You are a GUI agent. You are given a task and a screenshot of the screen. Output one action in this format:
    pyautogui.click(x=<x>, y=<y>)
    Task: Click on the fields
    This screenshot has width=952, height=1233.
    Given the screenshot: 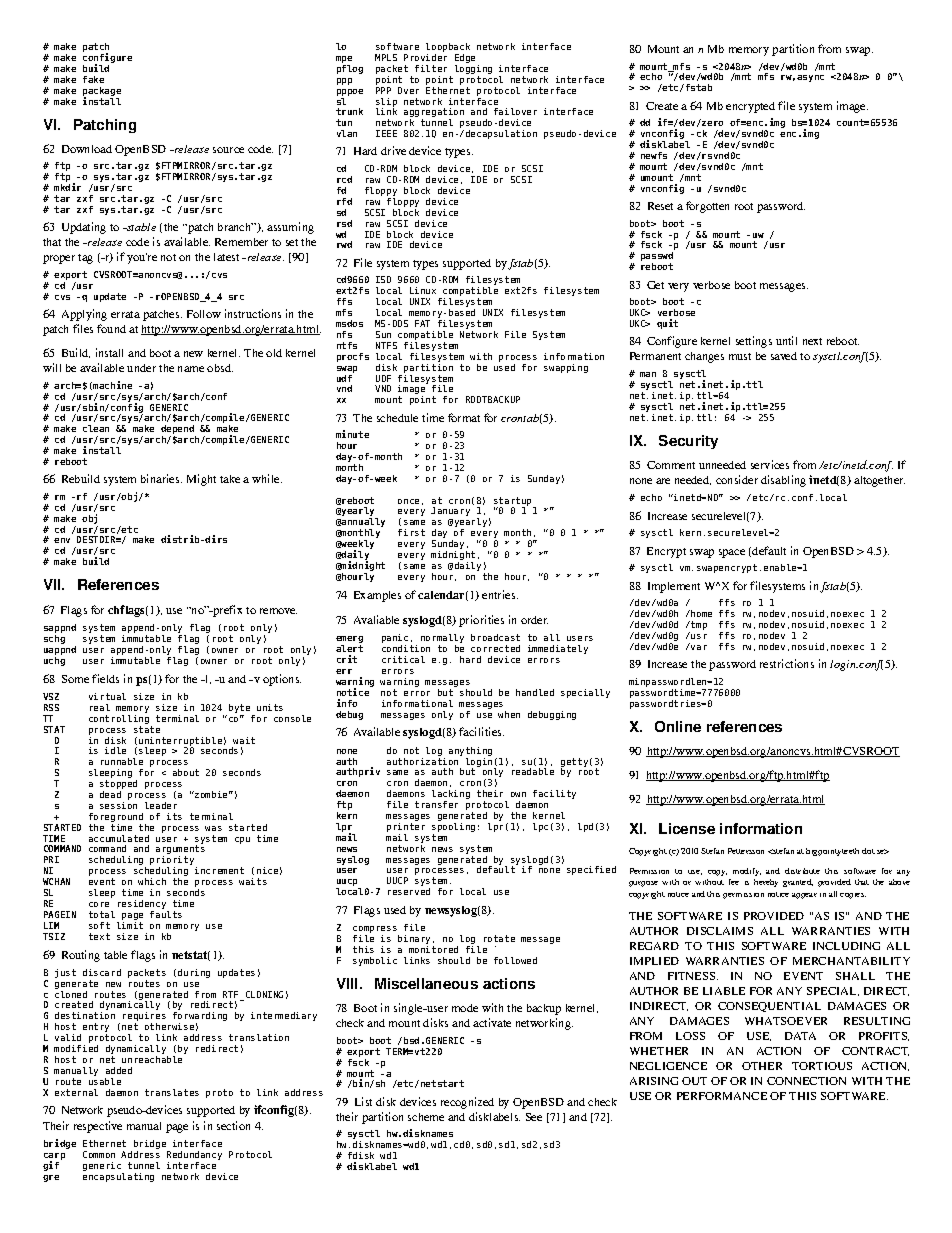 What is the action you would take?
    pyautogui.click(x=105, y=678)
